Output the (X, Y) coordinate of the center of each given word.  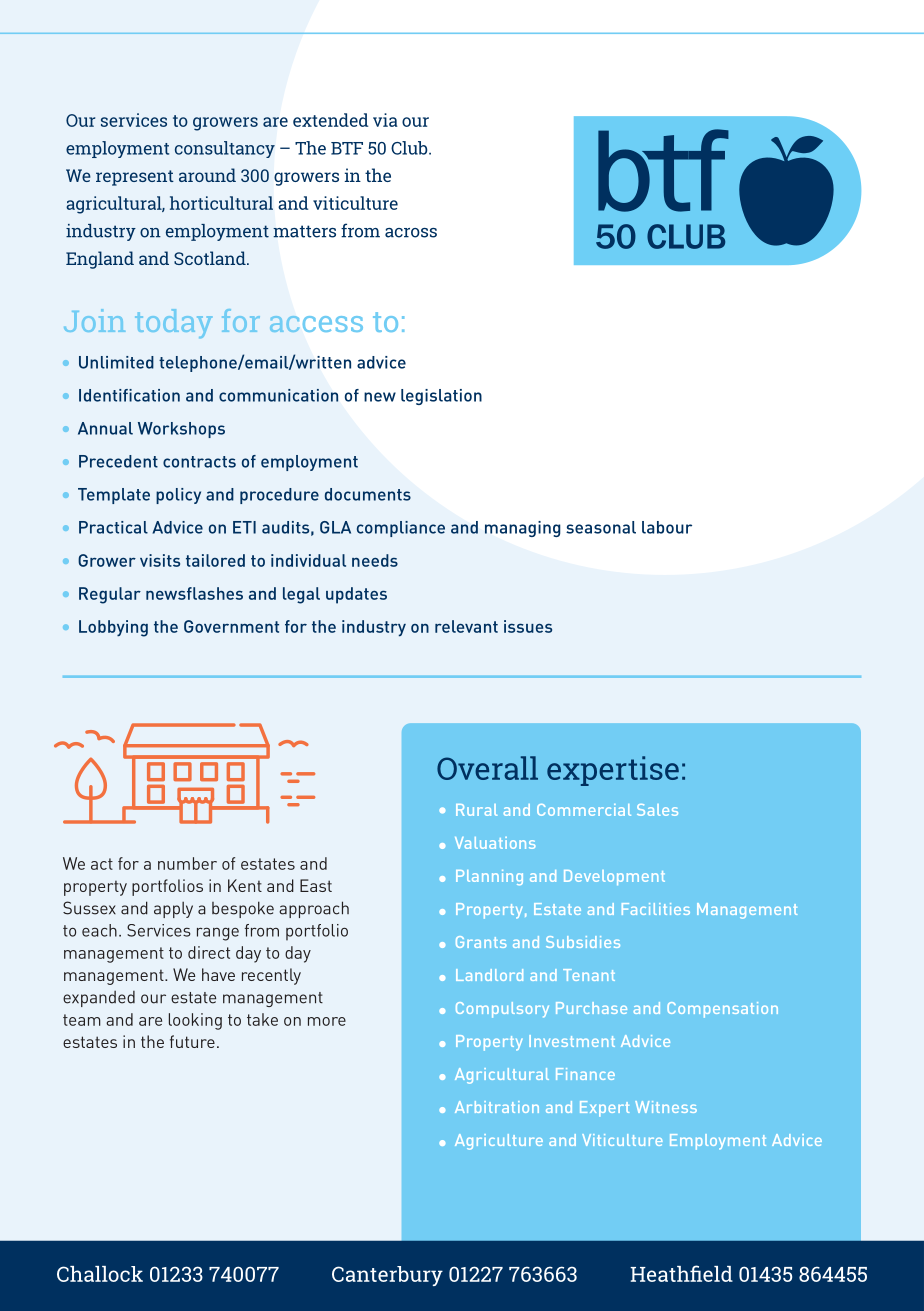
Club (410, 148)
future (192, 1041)
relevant (466, 626)
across (411, 233)
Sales (657, 810)
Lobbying (113, 628)
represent (135, 178)
